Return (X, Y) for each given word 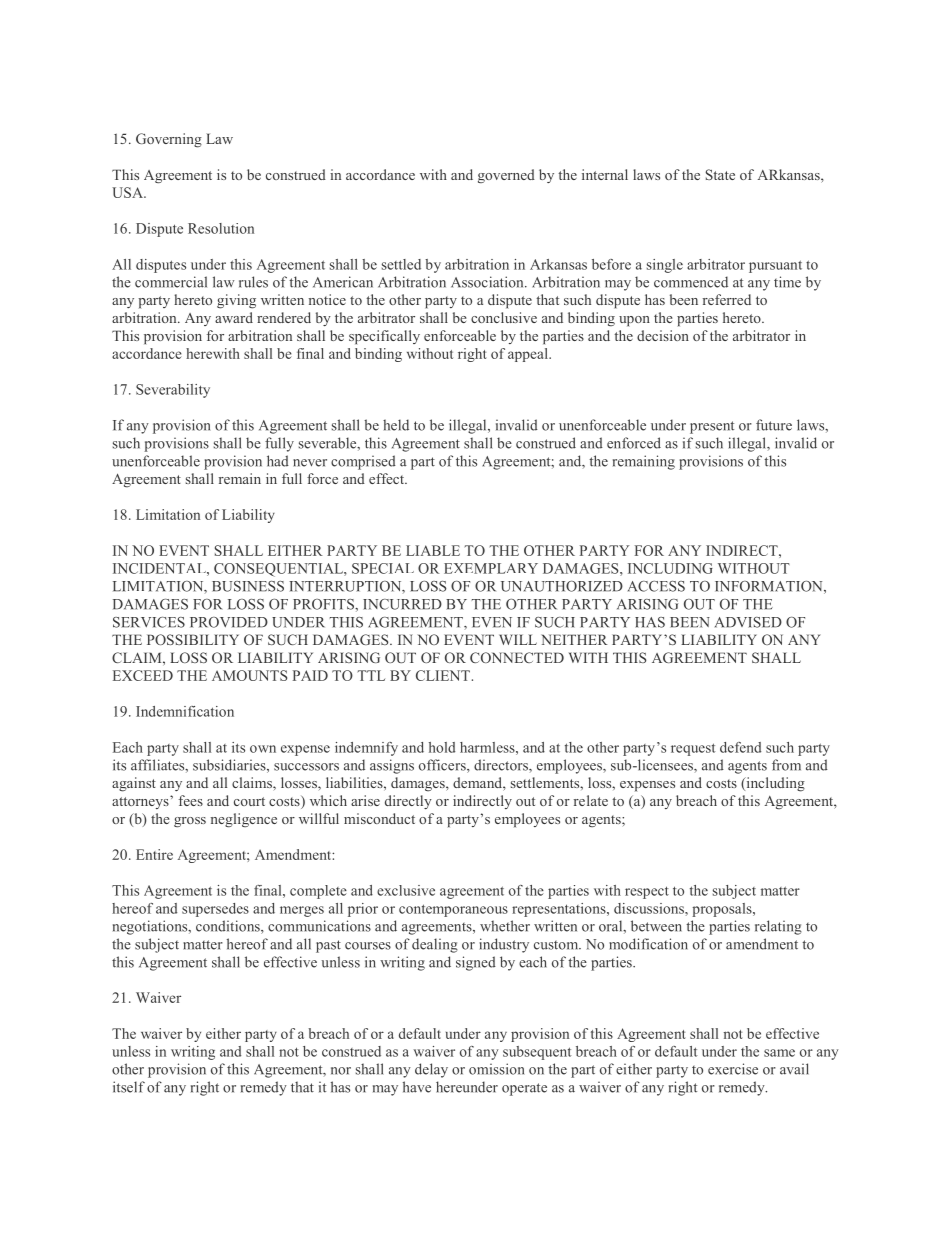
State (720, 174)
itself (129, 1087)
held (396, 425)
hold (442, 747)
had (278, 461)
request (693, 749)
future (774, 425)
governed (506, 176)
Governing (169, 140)
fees (191, 800)
